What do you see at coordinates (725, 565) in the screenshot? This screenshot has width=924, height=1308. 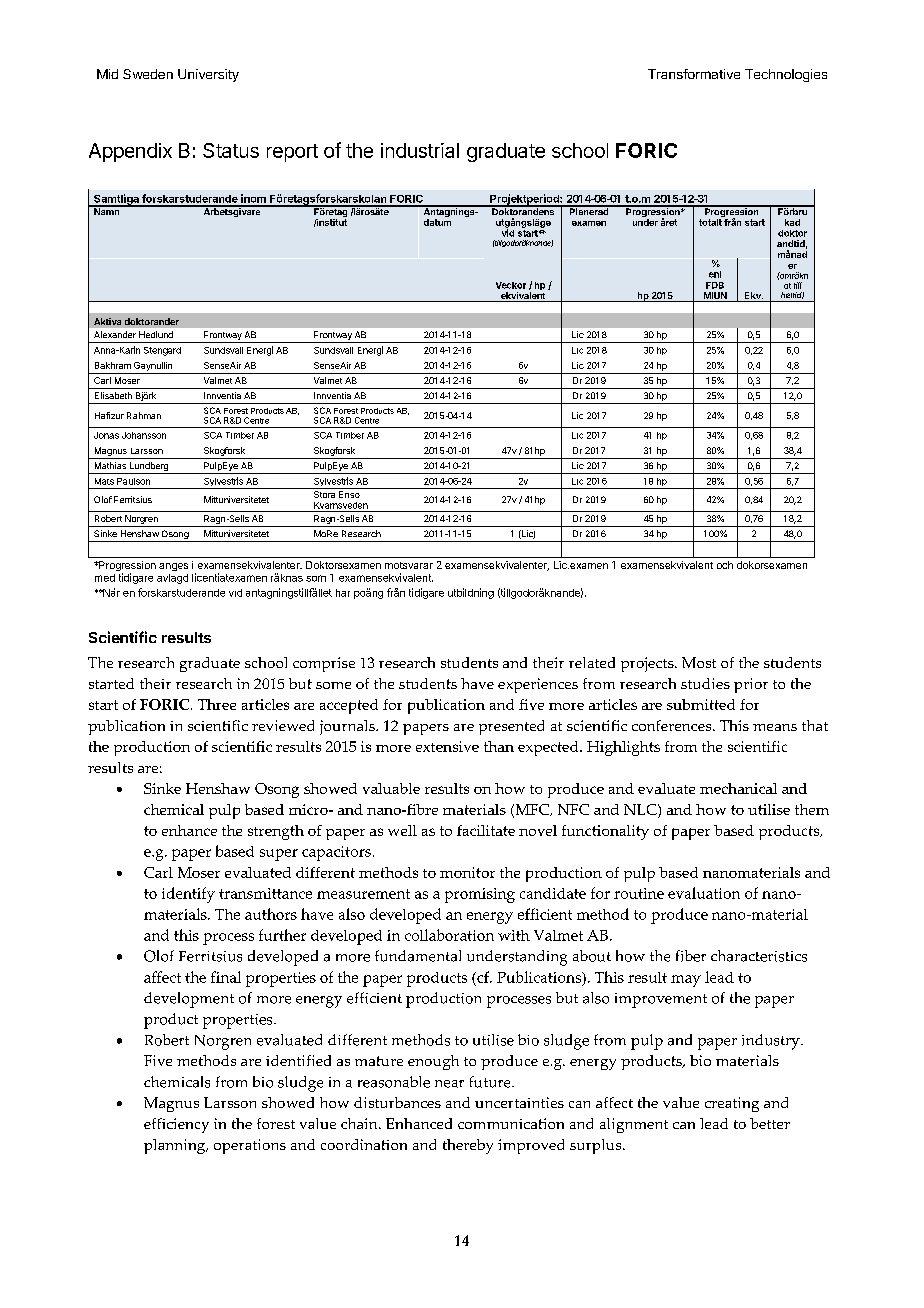 I see `och` at bounding box center [725, 565].
